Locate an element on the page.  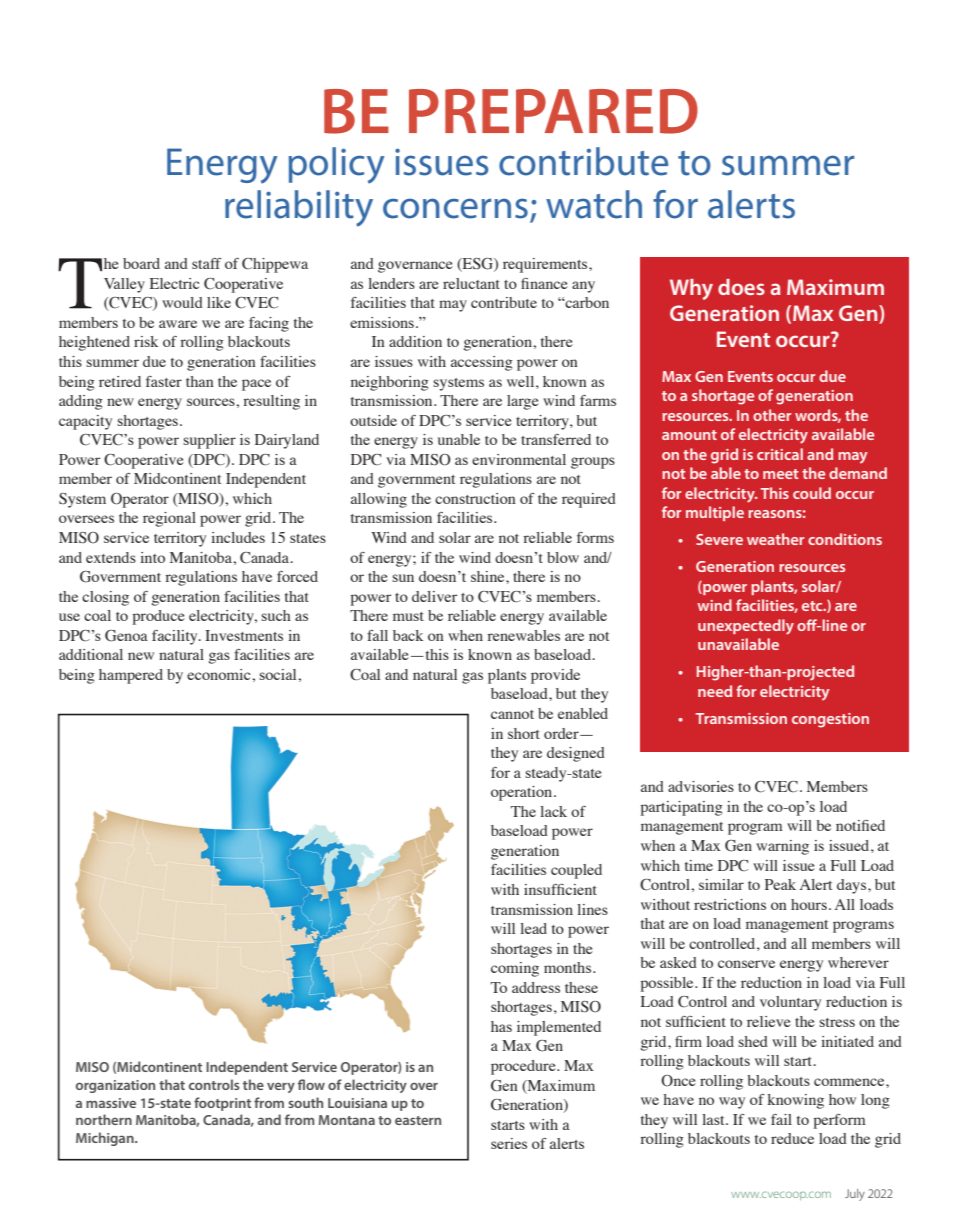
watch is located at coordinates (594, 204).
